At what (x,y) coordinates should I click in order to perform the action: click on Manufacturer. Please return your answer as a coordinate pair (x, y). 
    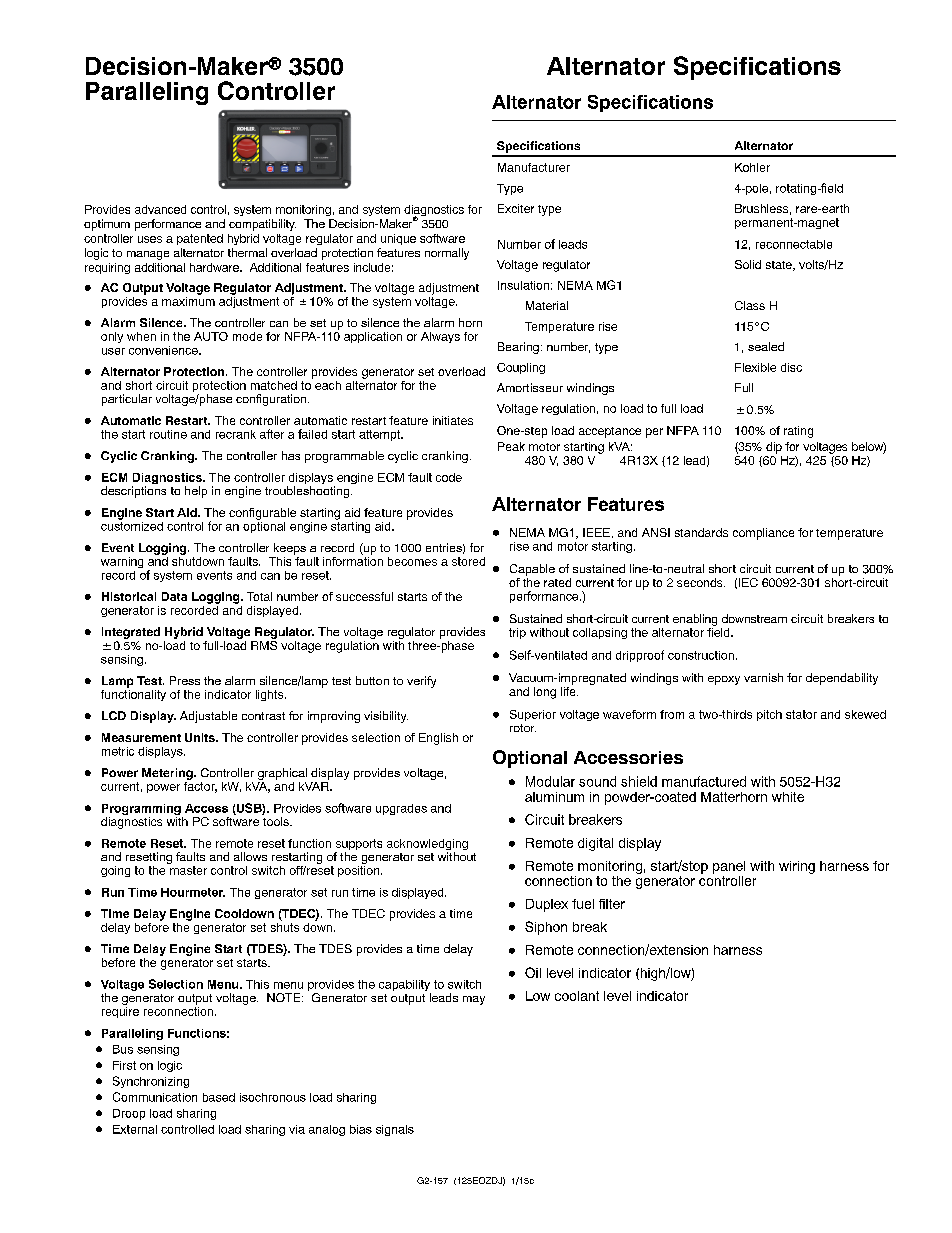
    Looking at the image, I should click on (534, 167).
